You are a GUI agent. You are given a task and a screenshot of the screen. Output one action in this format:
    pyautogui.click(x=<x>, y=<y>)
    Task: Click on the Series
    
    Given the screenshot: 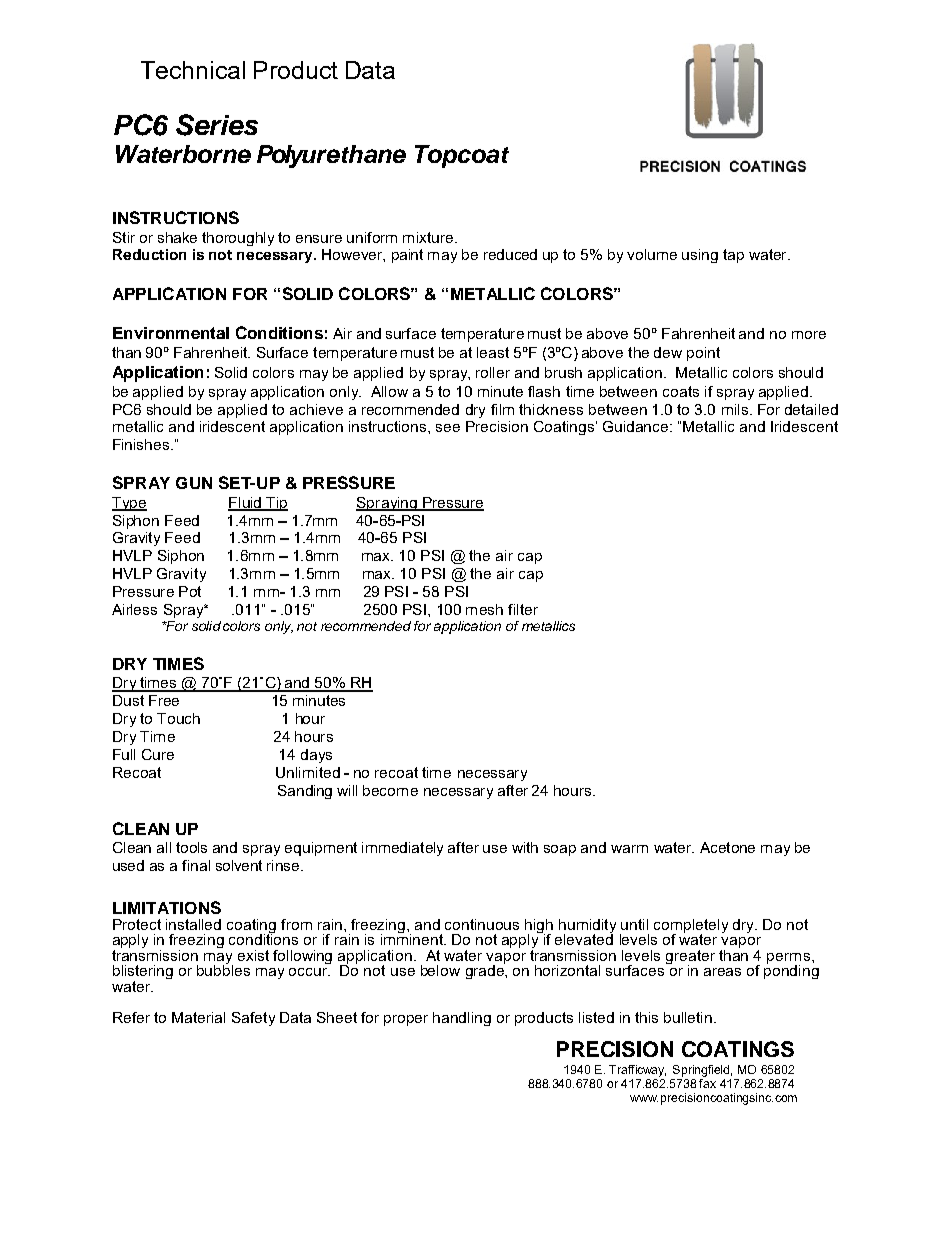 What is the action you would take?
    pyautogui.click(x=217, y=125)
